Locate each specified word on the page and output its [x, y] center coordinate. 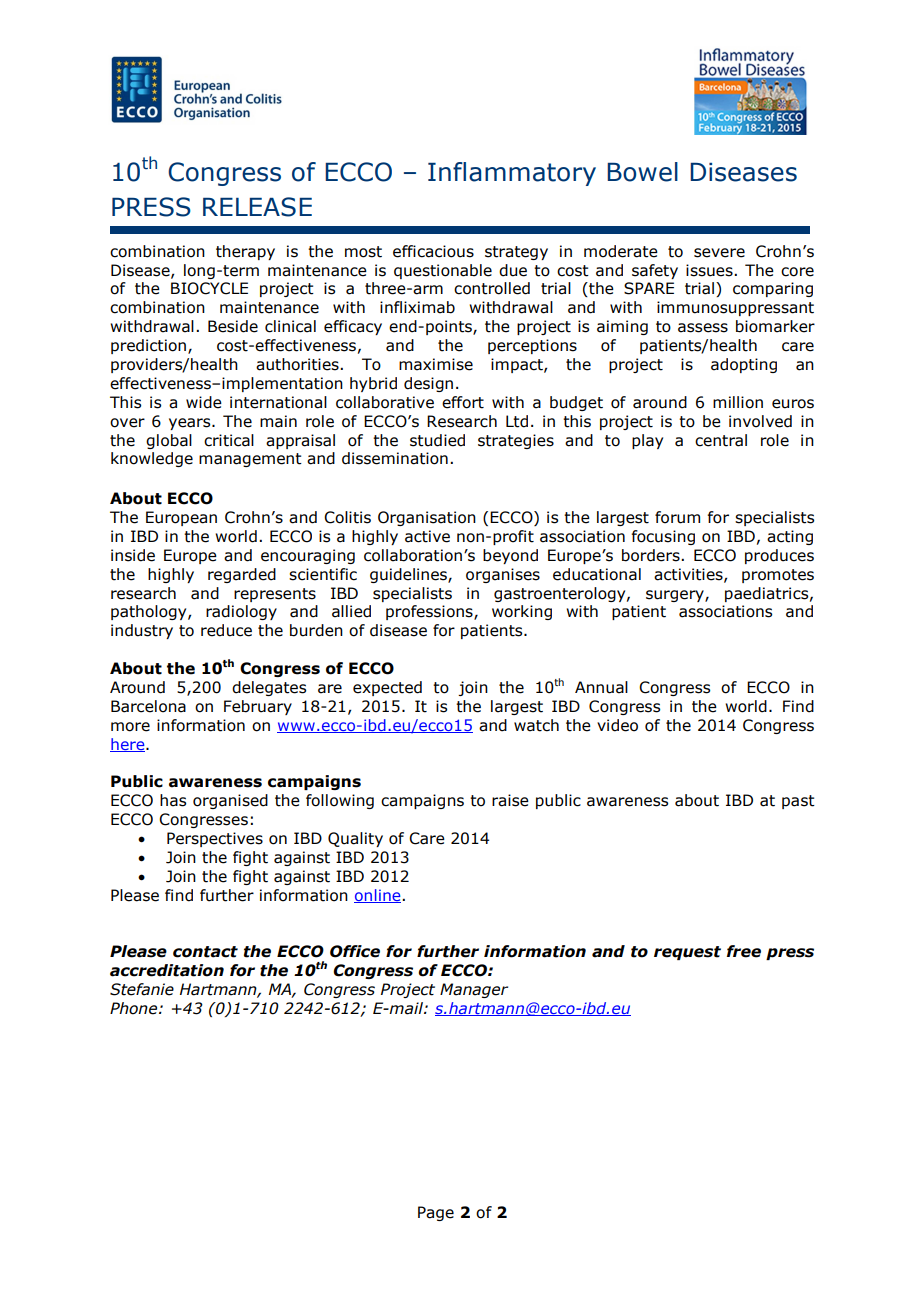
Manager [474, 990]
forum [677, 517]
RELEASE [257, 207]
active [427, 536]
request [687, 953]
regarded [242, 575]
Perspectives [215, 839]
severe [719, 253]
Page [436, 1213]
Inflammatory [512, 174]
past [798, 802]
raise [510, 800]
